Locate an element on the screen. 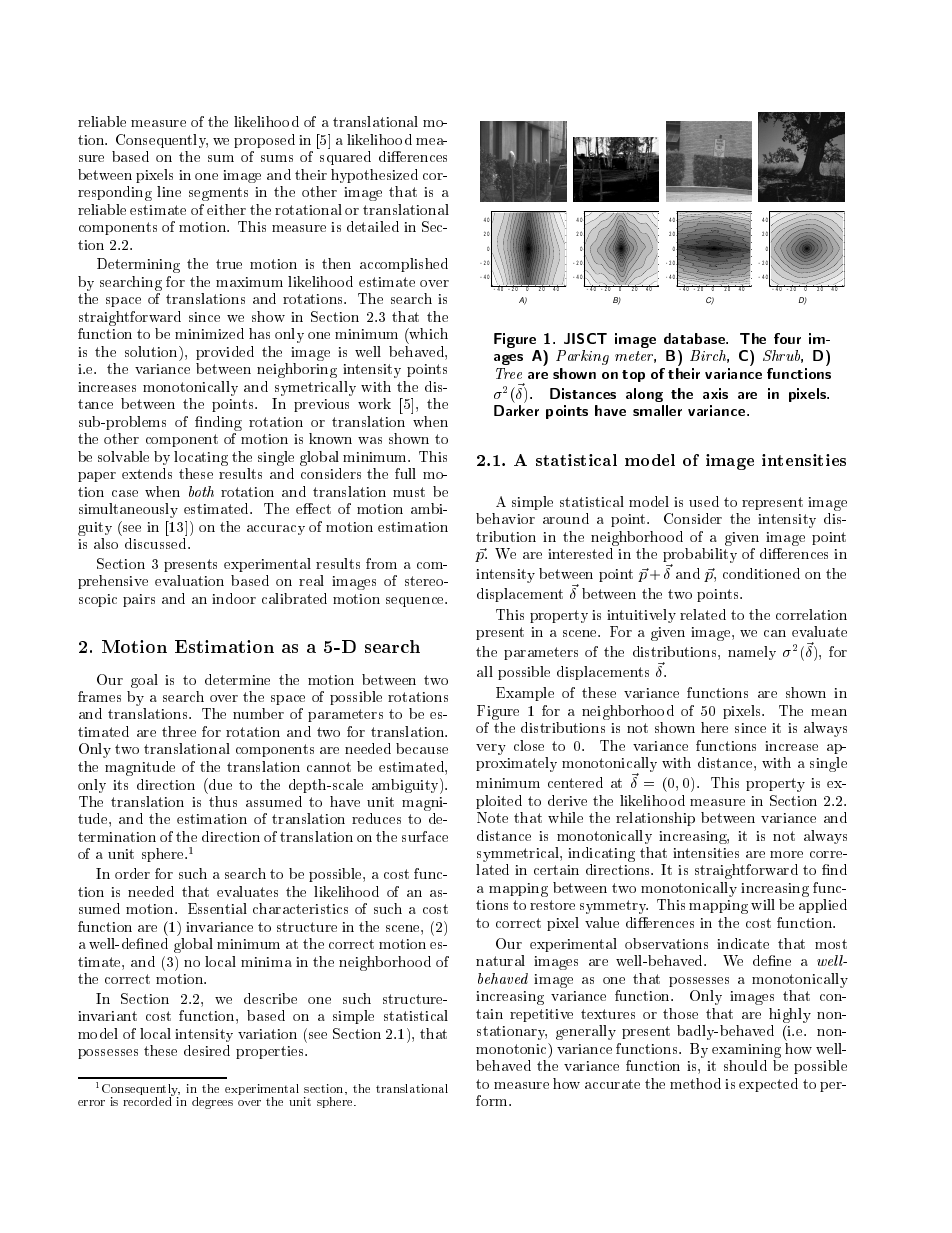 The width and height of the screenshot is (952, 1233). namely is located at coordinates (752, 653).
